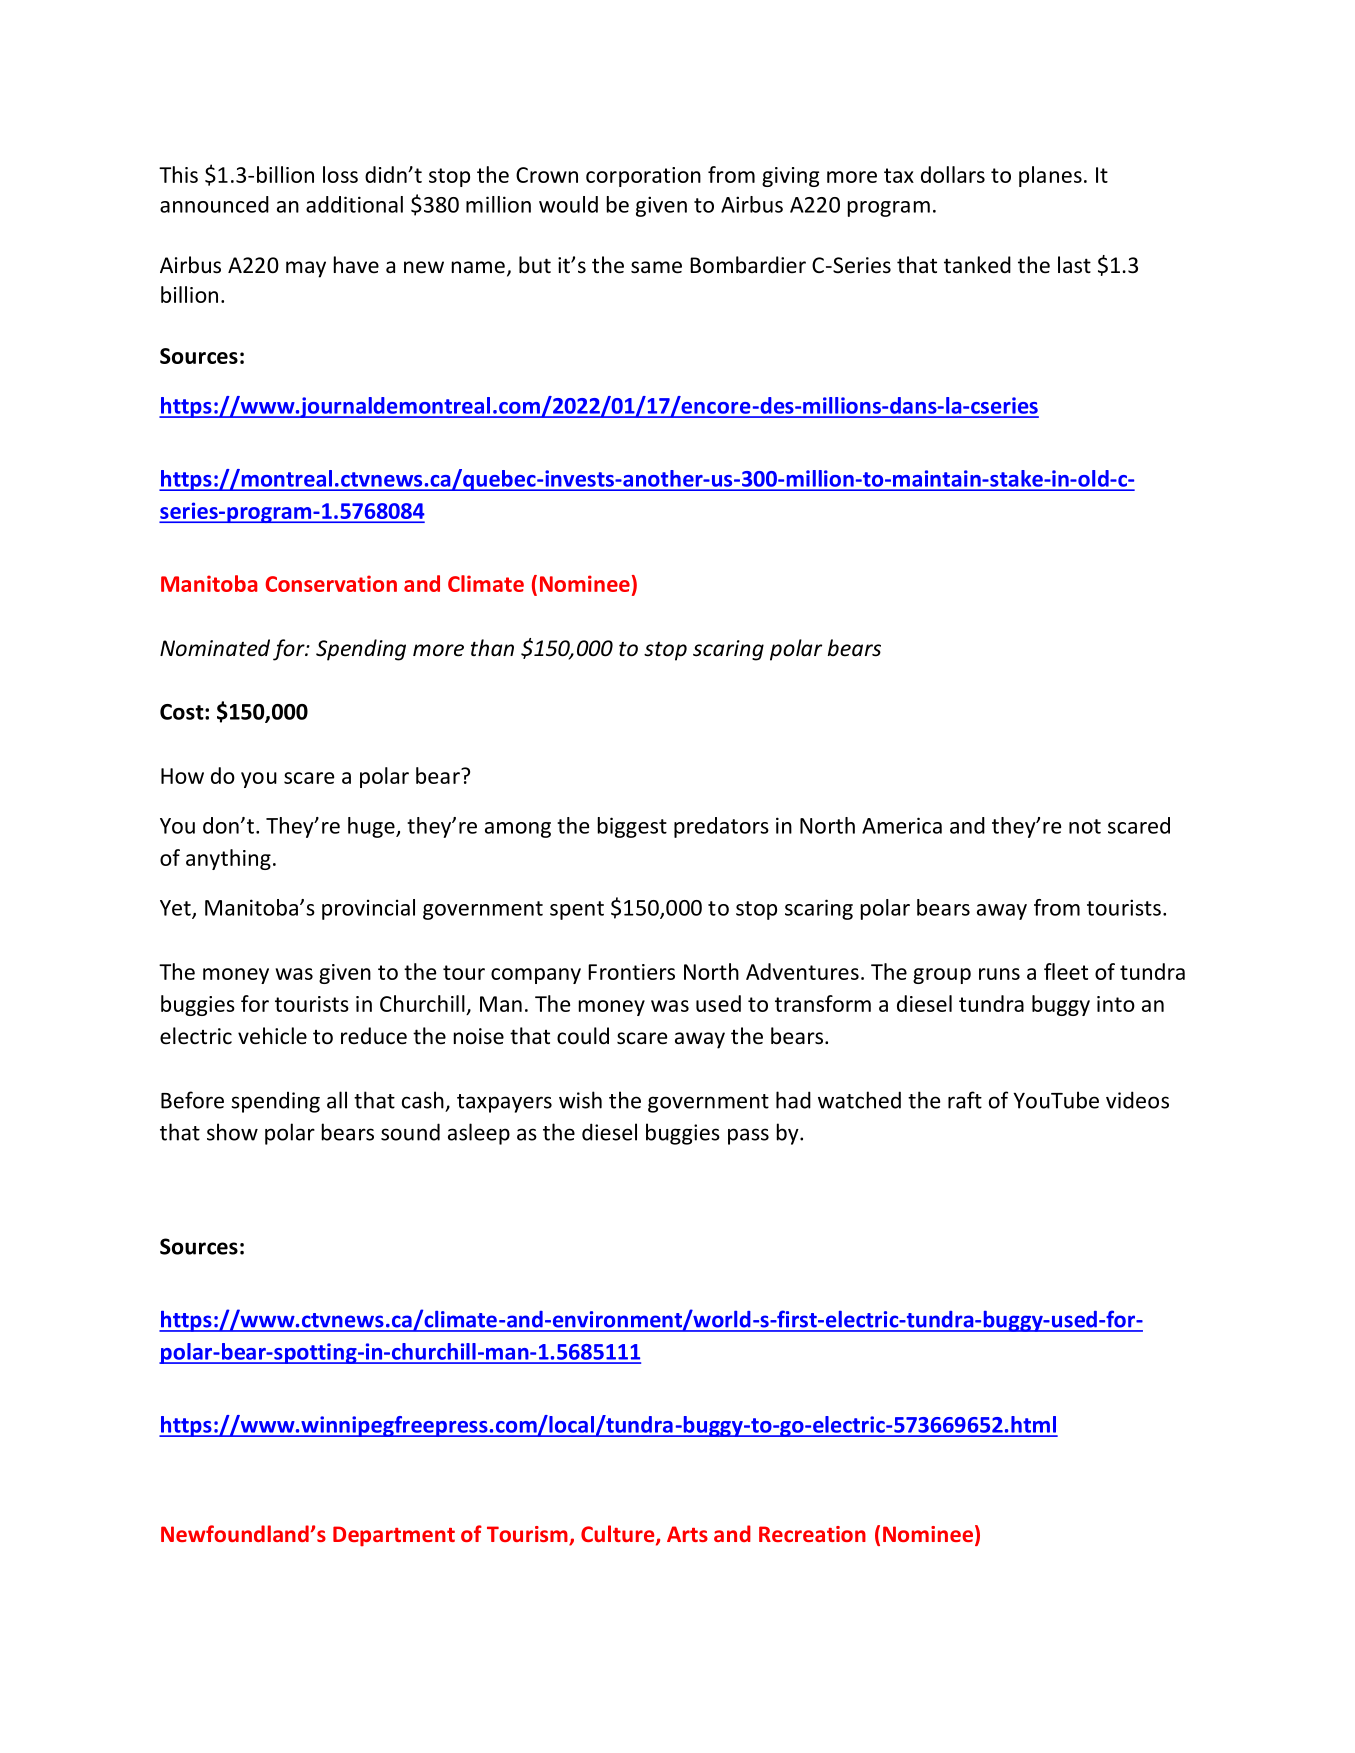  I want to click on raft, so click(965, 1100).
